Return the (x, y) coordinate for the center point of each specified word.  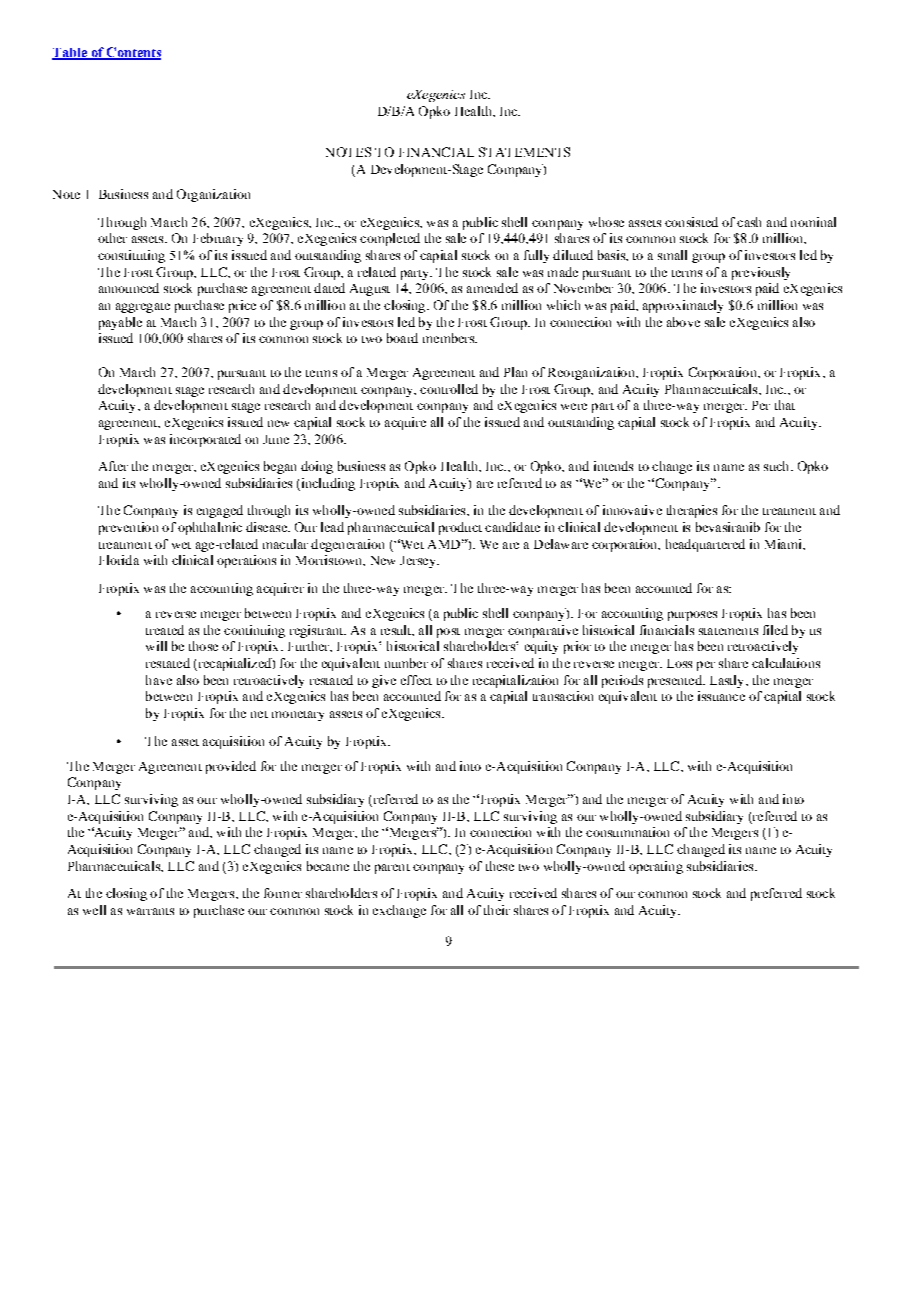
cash (749, 222)
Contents (133, 53)
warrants (150, 911)
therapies (692, 511)
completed (390, 239)
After (113, 466)
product (460, 528)
